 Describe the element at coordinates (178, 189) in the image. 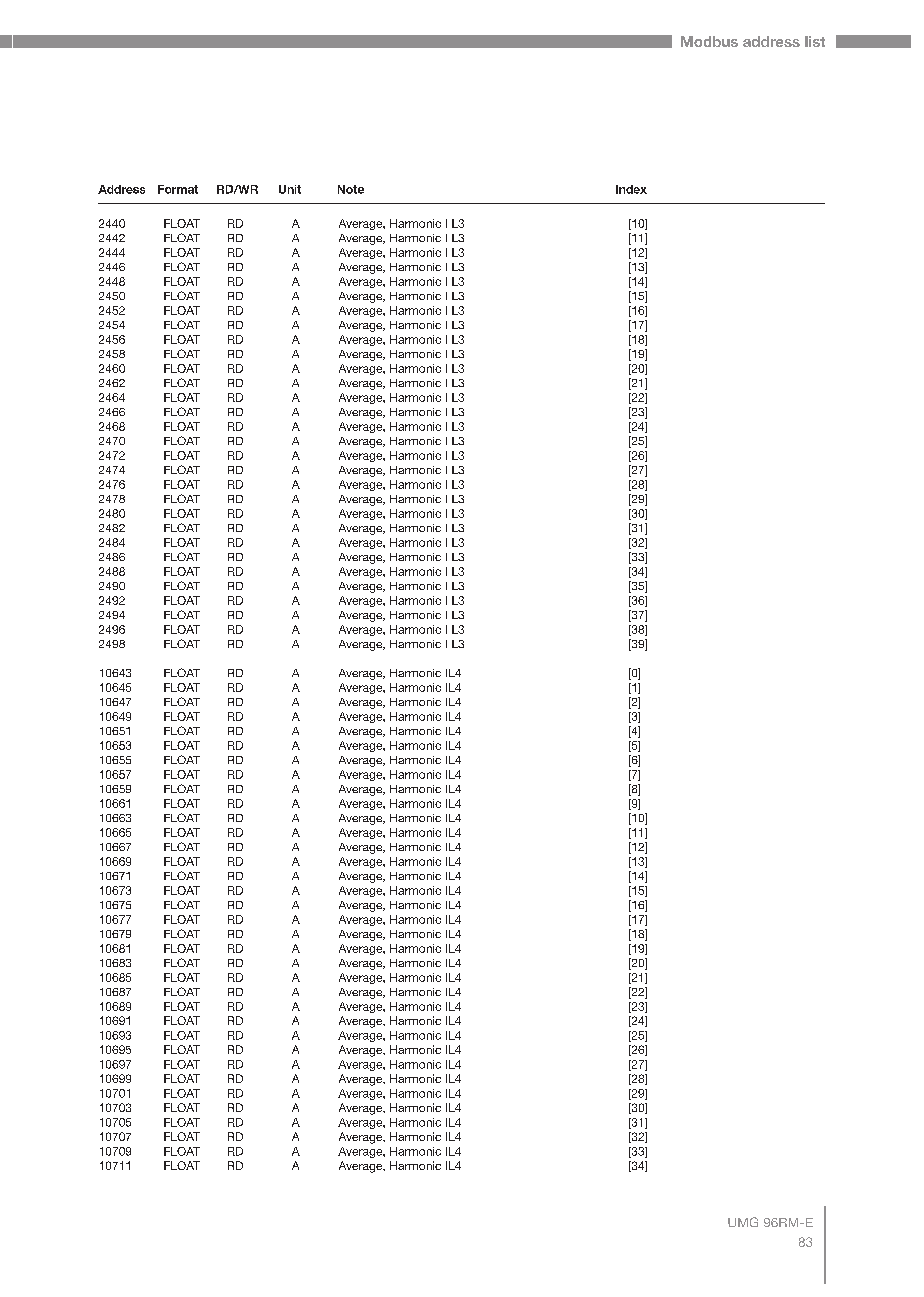

I see `Format` at that location.
